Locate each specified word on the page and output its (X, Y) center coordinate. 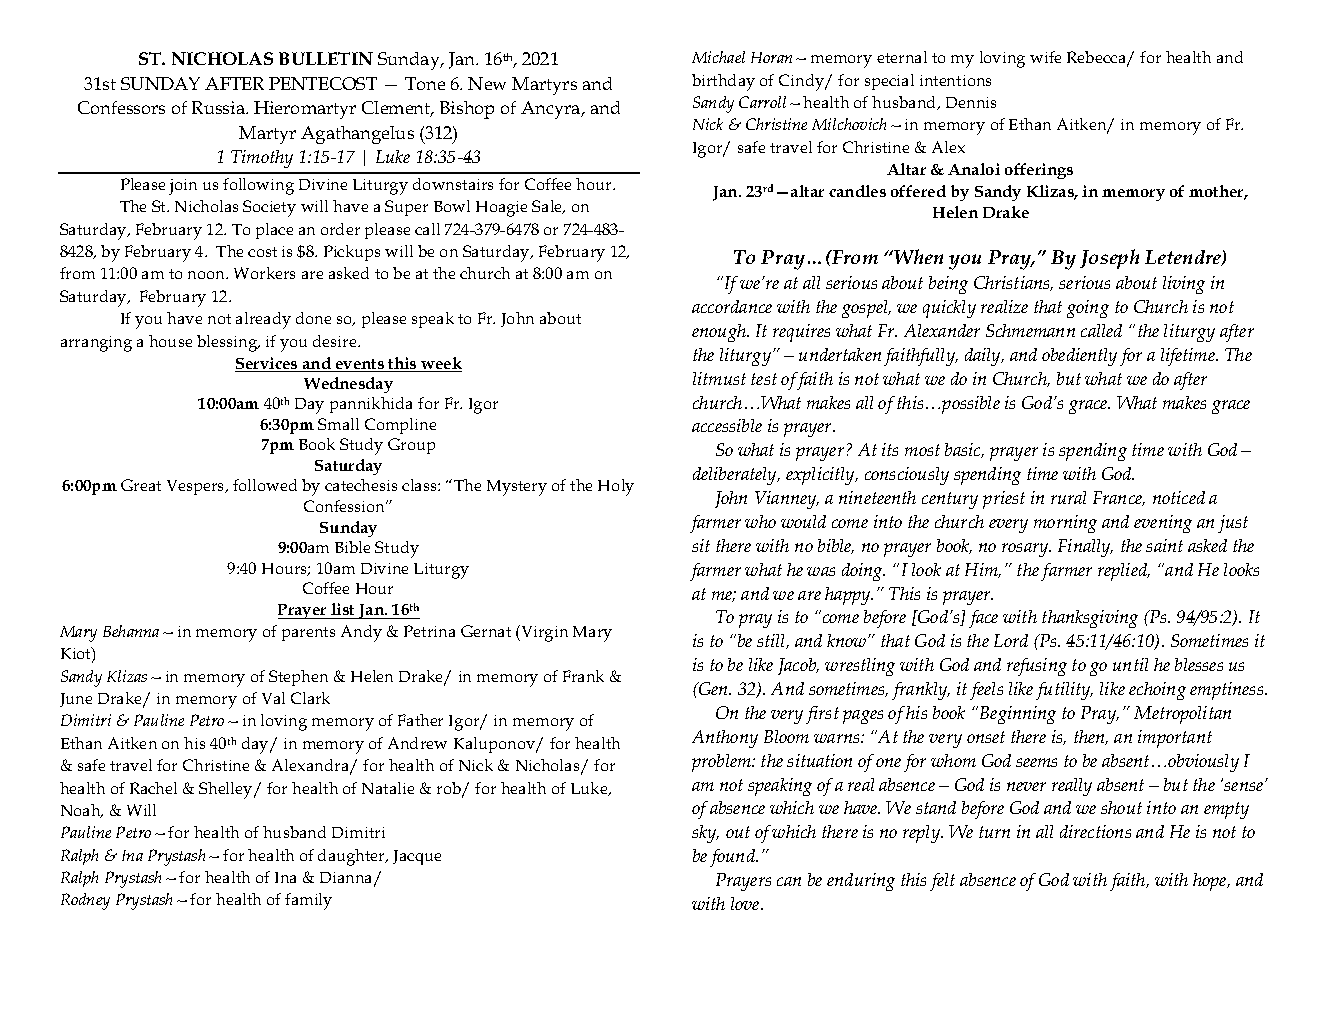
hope (1211, 882)
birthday (723, 82)
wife (1045, 57)
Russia (219, 107)
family (308, 901)
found (734, 858)
